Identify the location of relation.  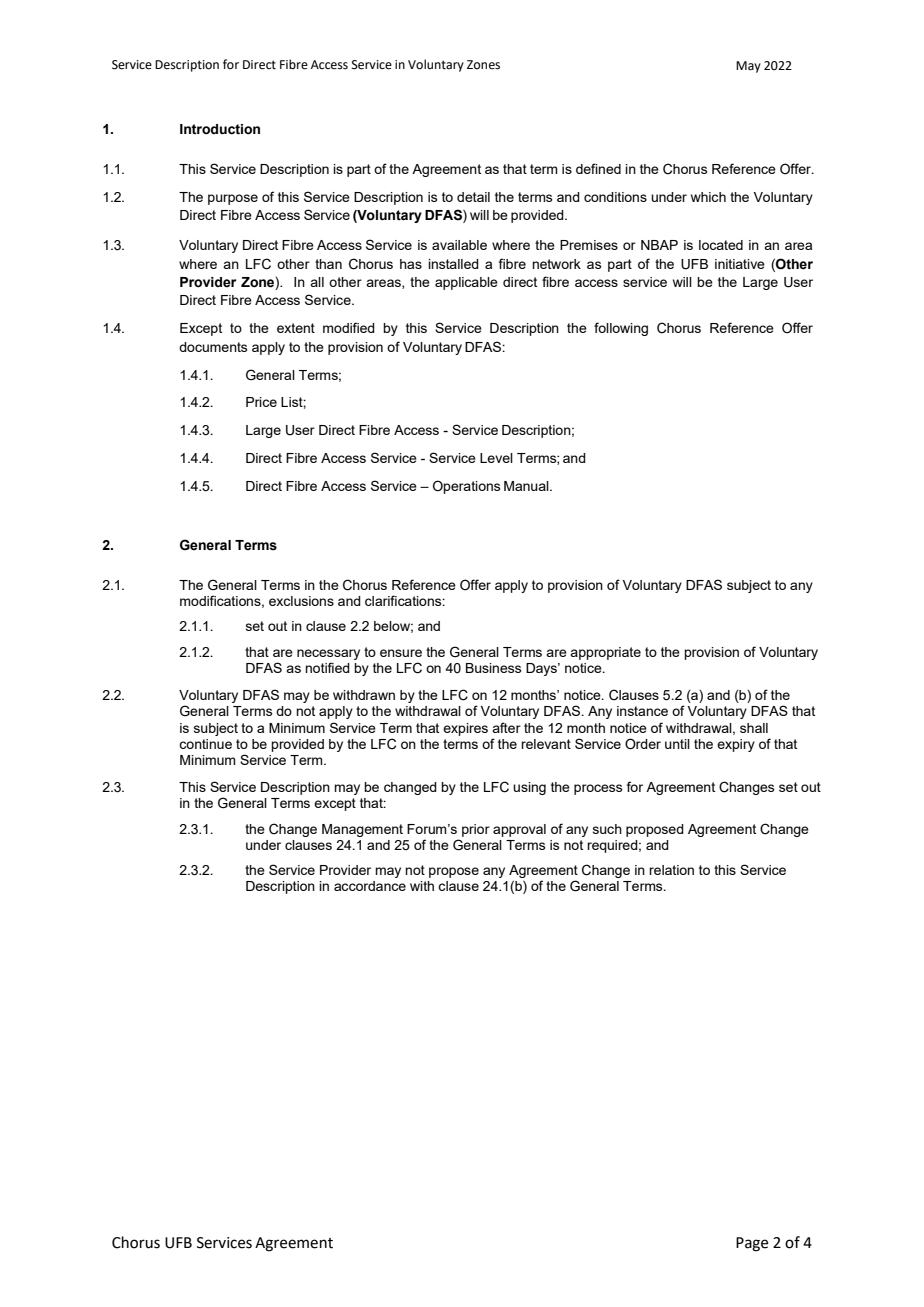
(671, 870).
